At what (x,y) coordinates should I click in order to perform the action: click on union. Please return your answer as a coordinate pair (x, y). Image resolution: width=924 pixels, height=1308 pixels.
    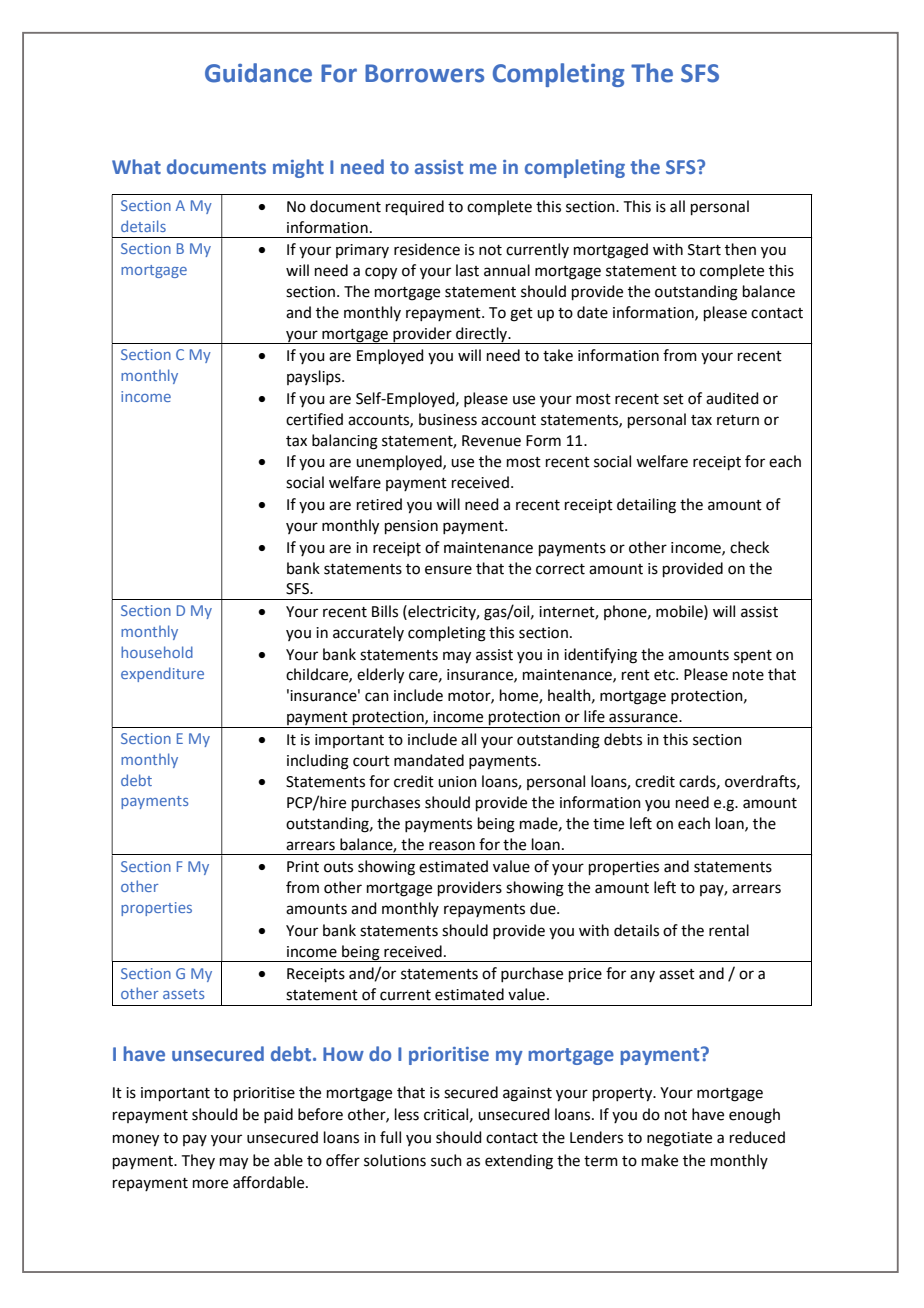
    Looking at the image, I should click on (457, 782).
